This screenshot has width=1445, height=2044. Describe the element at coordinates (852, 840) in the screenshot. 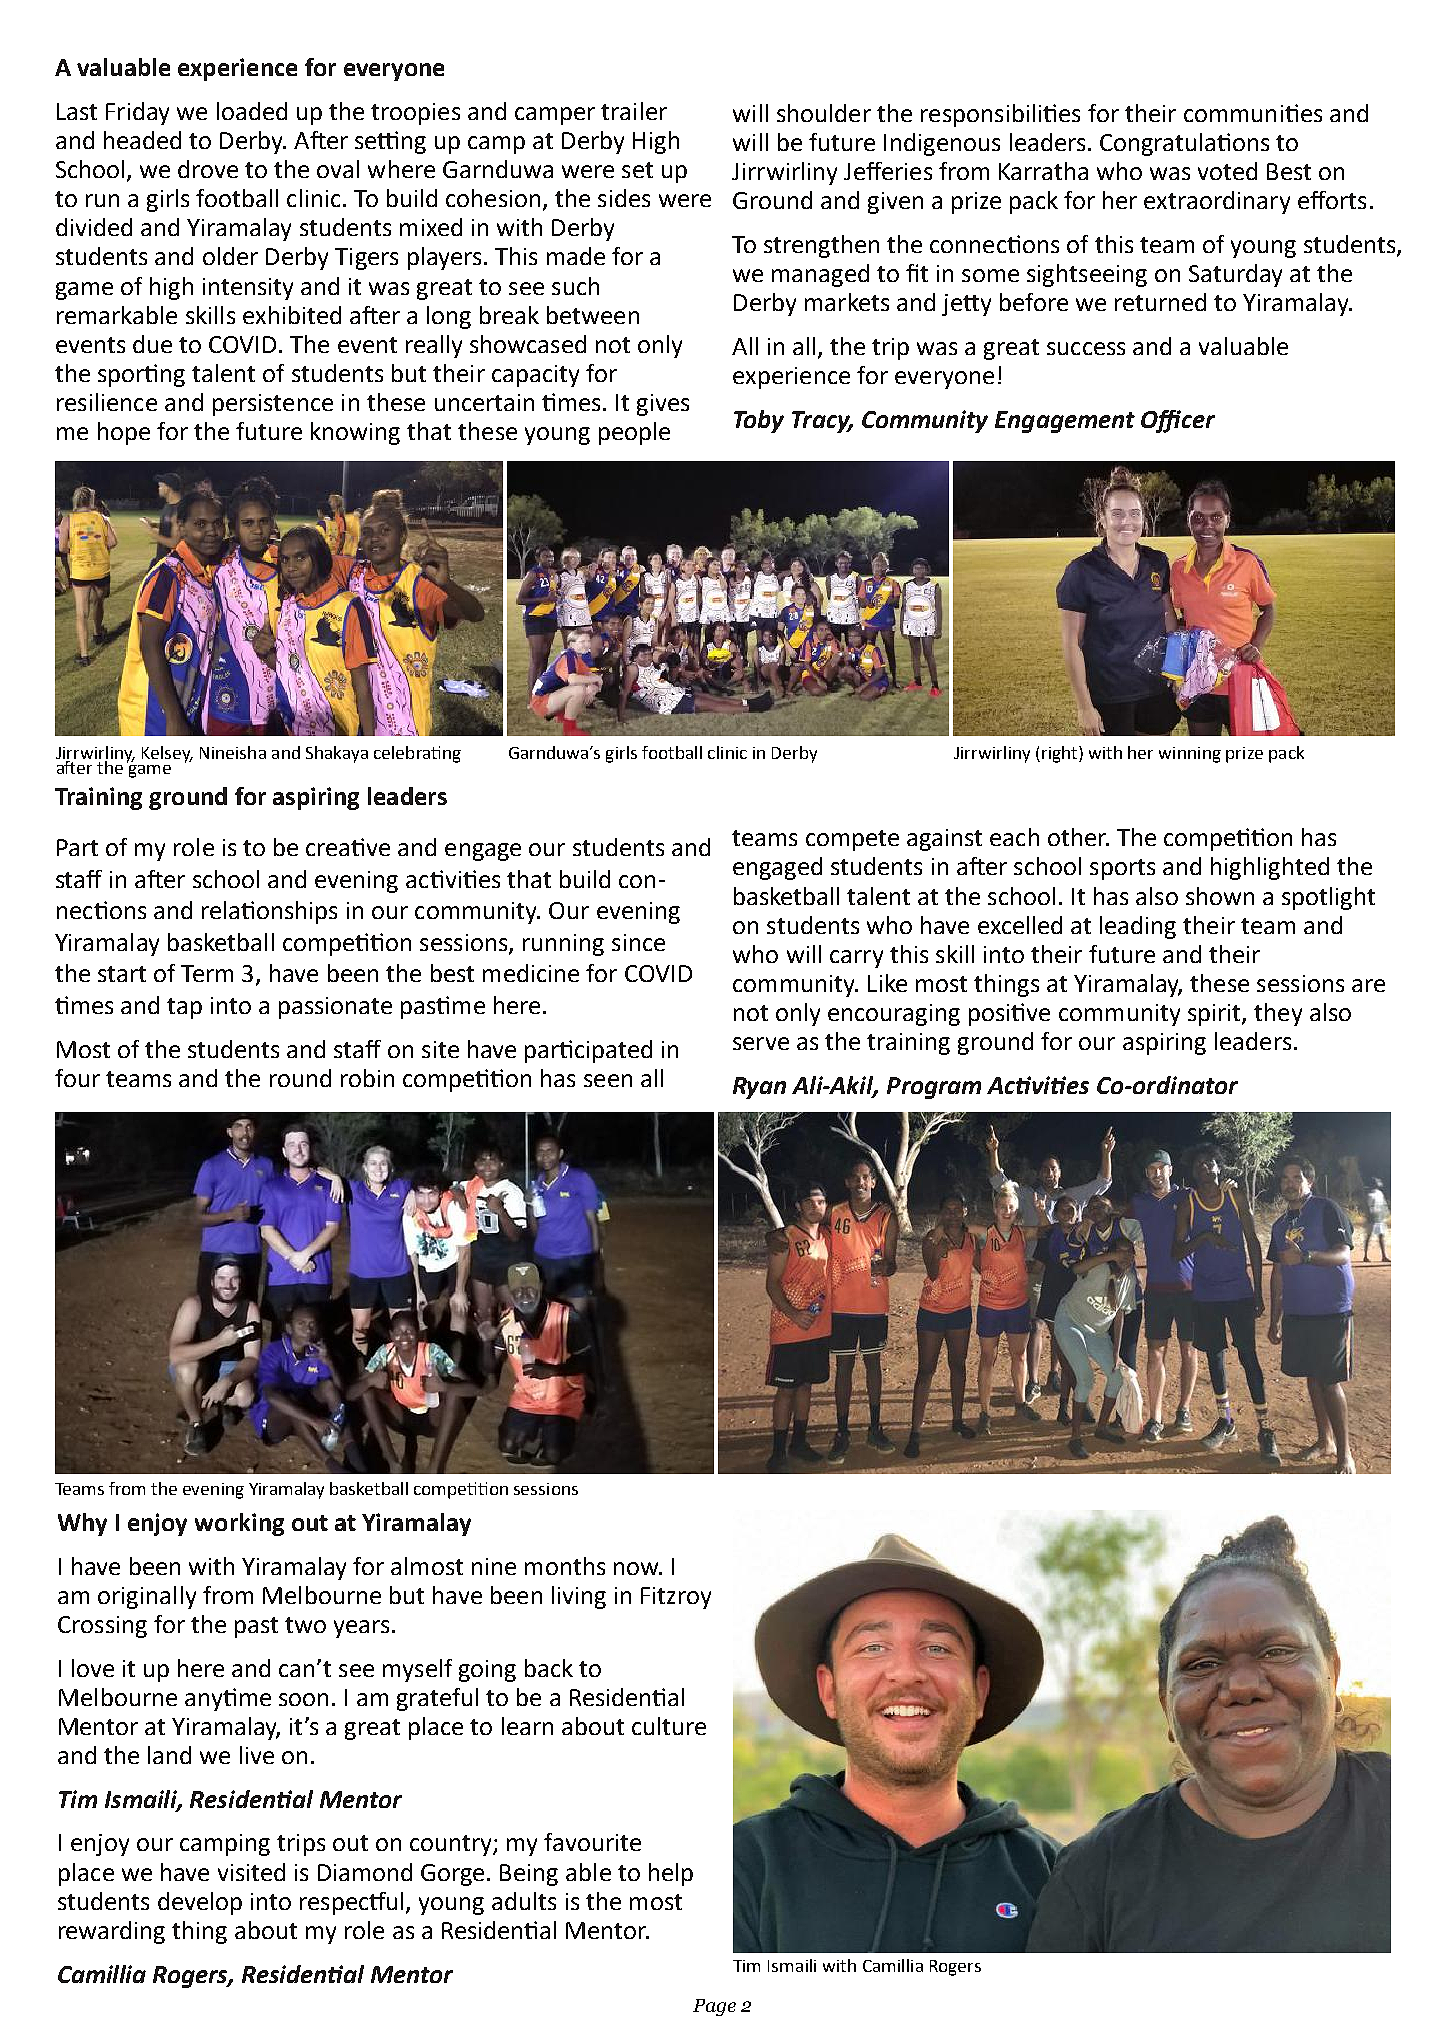

I see `compete` at that location.
